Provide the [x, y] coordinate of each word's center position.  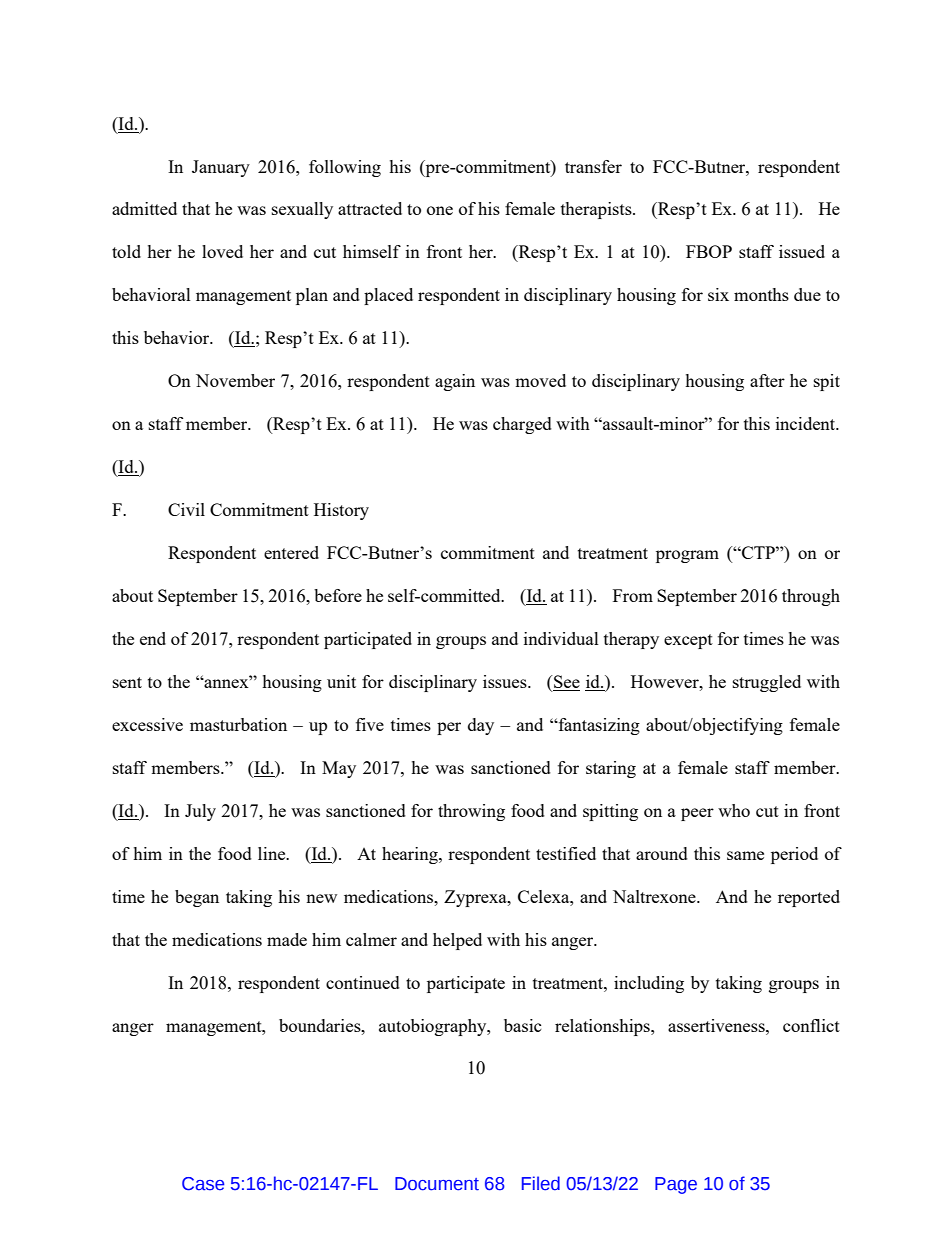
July [200, 812]
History [341, 511]
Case [203, 1184]
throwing [471, 812]
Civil [186, 509]
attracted [370, 208]
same [745, 855]
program [687, 556]
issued [802, 251]
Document [437, 1184]
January [221, 168]
